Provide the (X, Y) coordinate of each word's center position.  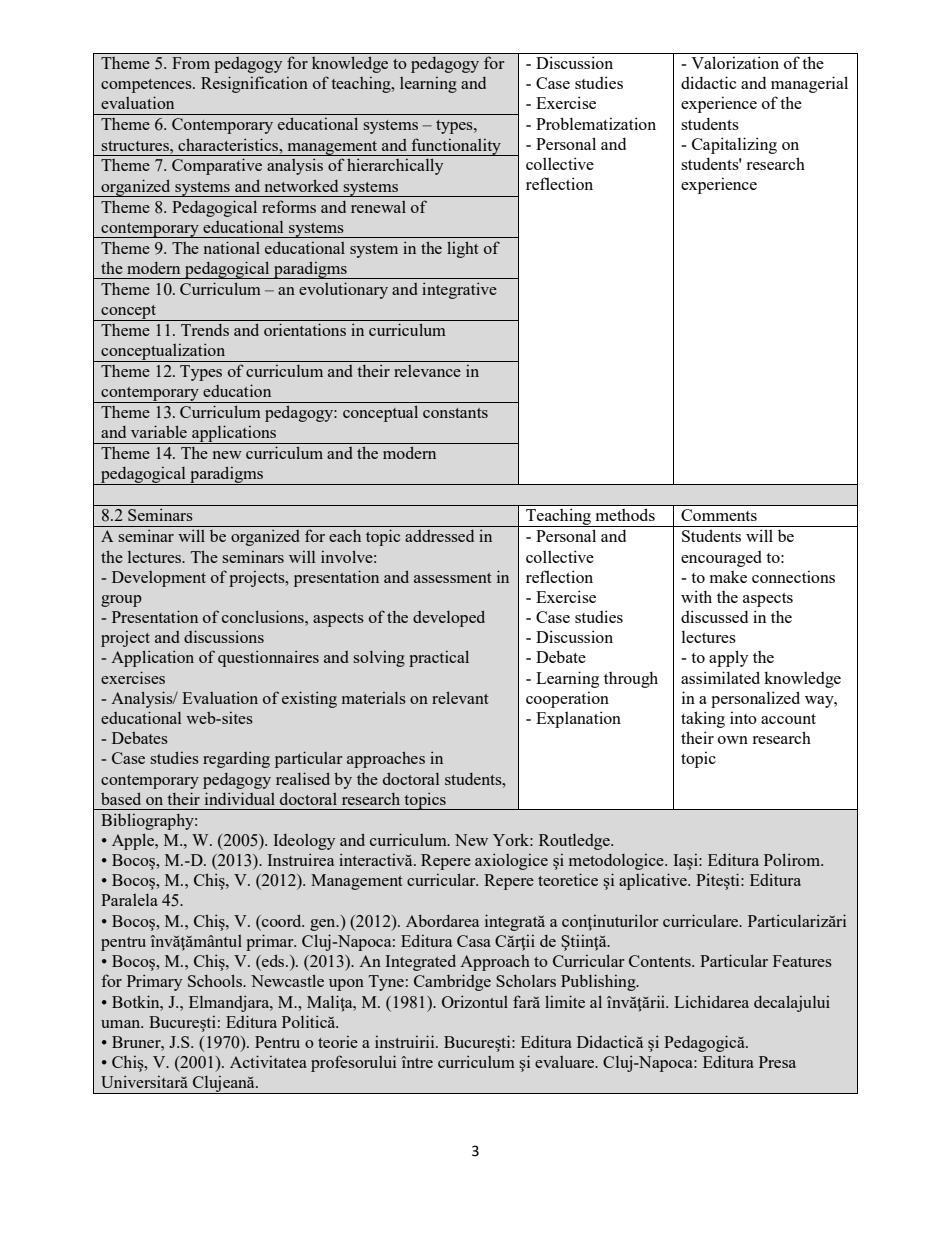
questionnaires (268, 658)
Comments (719, 515)
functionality (456, 147)
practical (439, 658)
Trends (205, 330)
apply (728, 658)
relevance (427, 371)
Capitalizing (734, 145)
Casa (474, 941)
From (191, 63)
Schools (216, 980)
